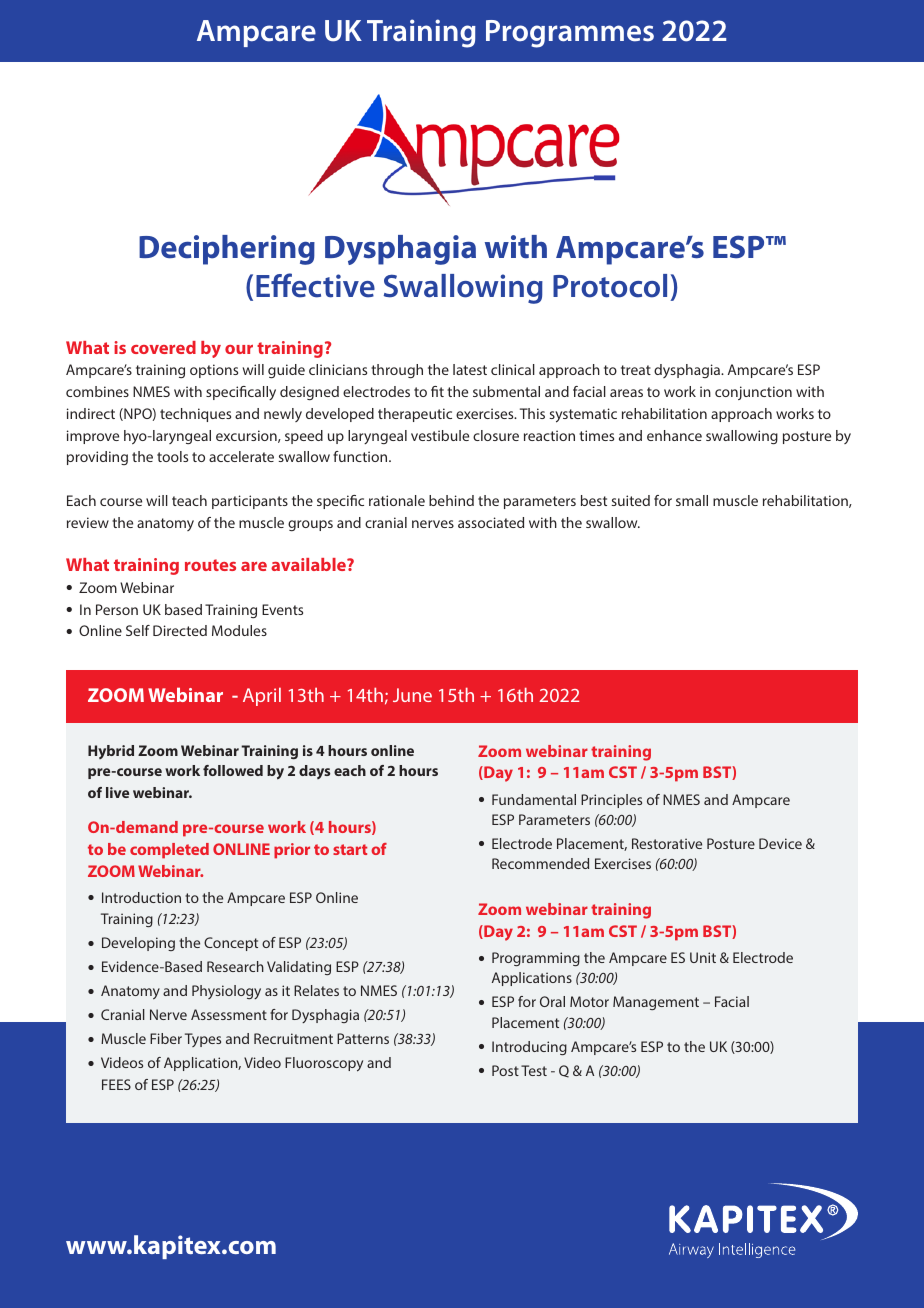  Describe the element at coordinates (166, 1038) in the page. I see `Fiber` at that location.
